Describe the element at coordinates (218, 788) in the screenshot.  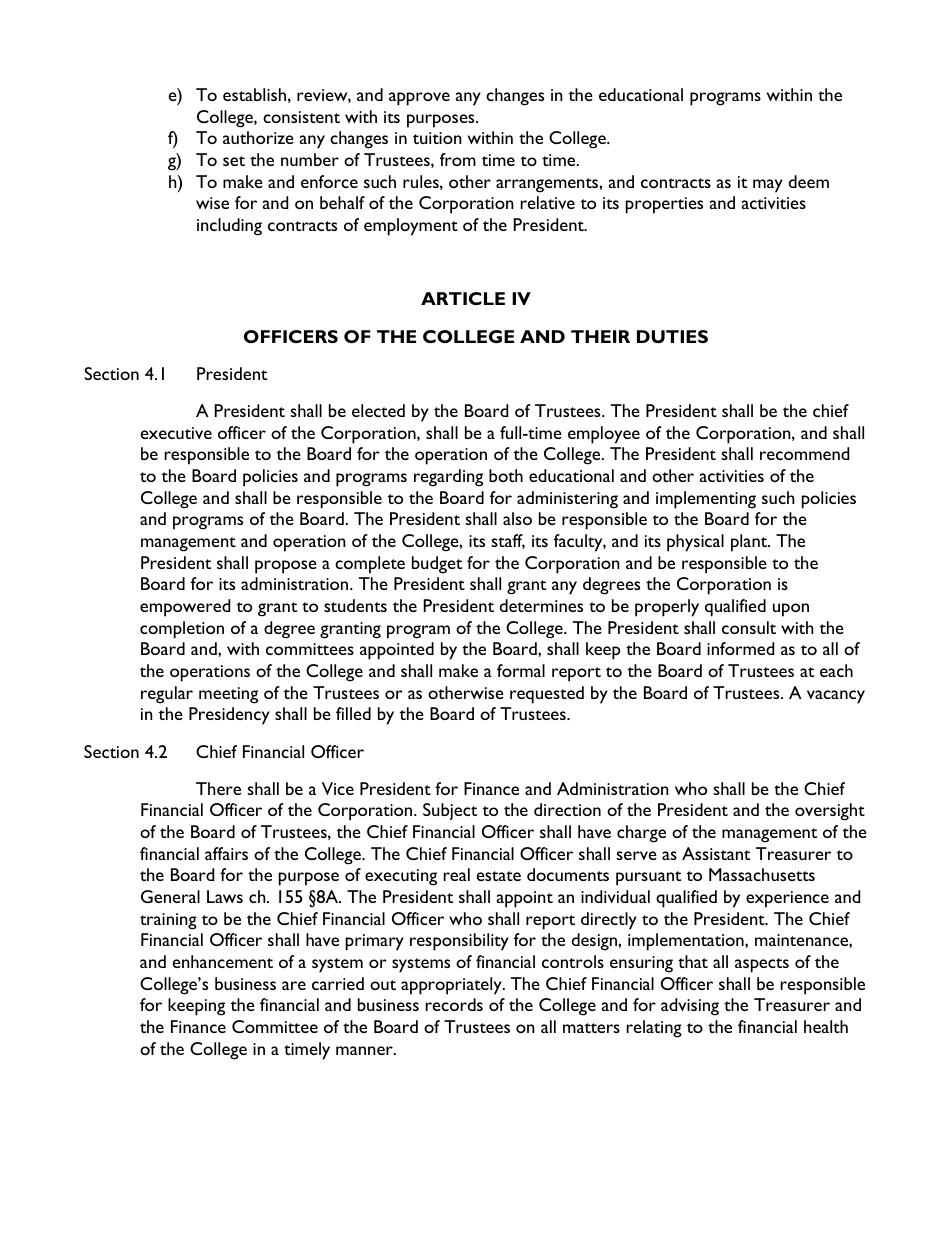
I see `There` at that location.
